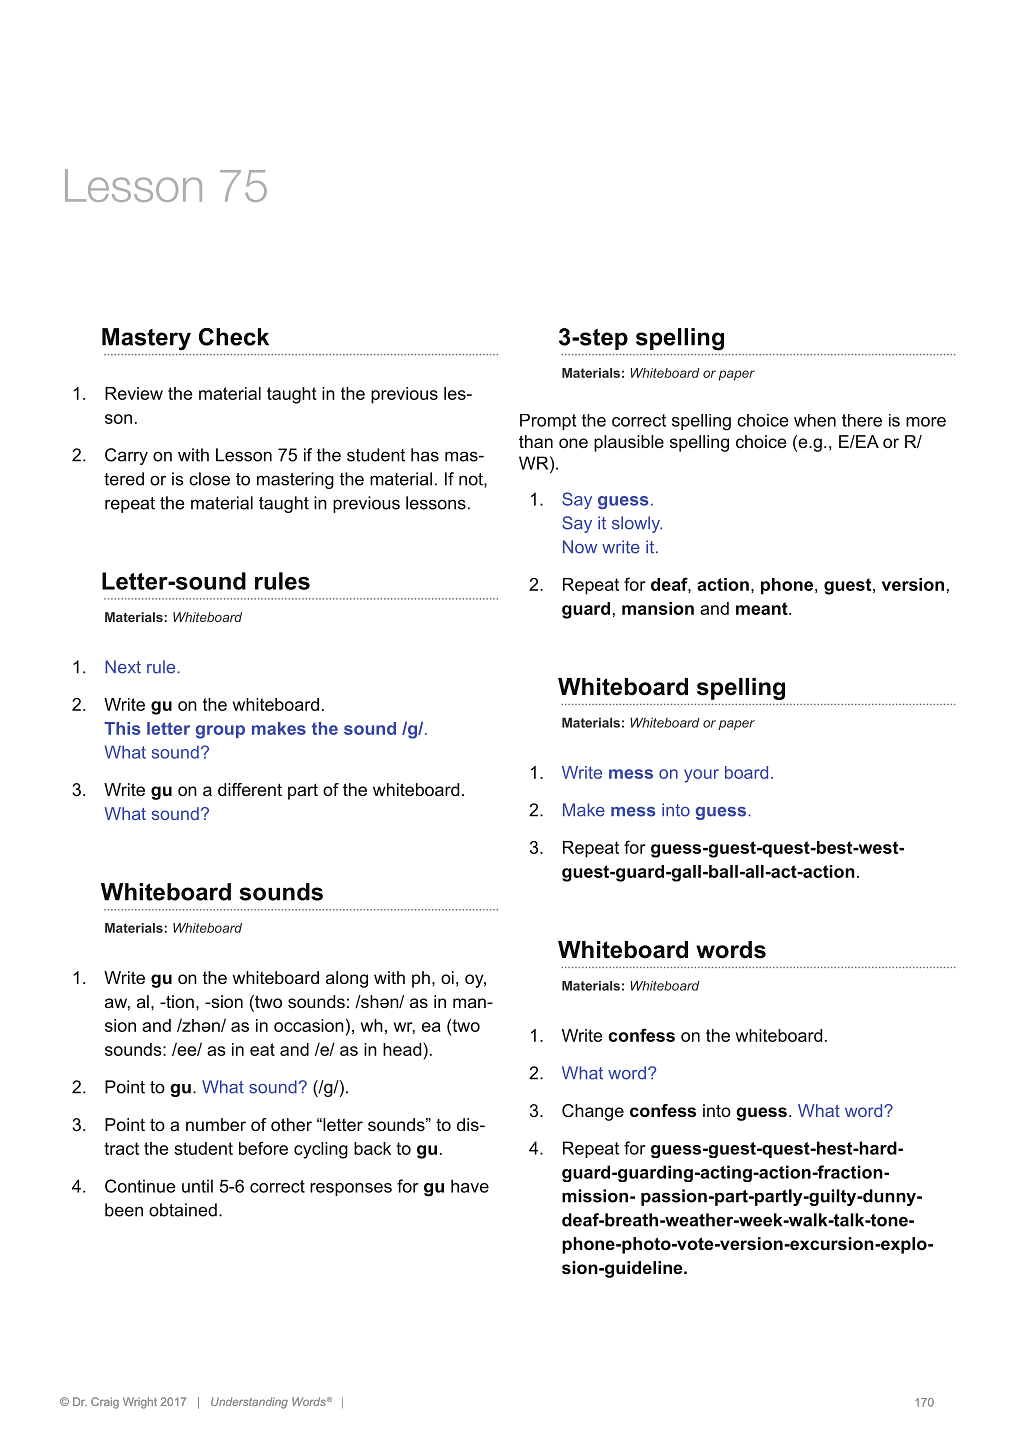 The height and width of the image is (1438, 1017). What do you see at coordinates (197, 1186) in the image?
I see `until` at bounding box center [197, 1186].
